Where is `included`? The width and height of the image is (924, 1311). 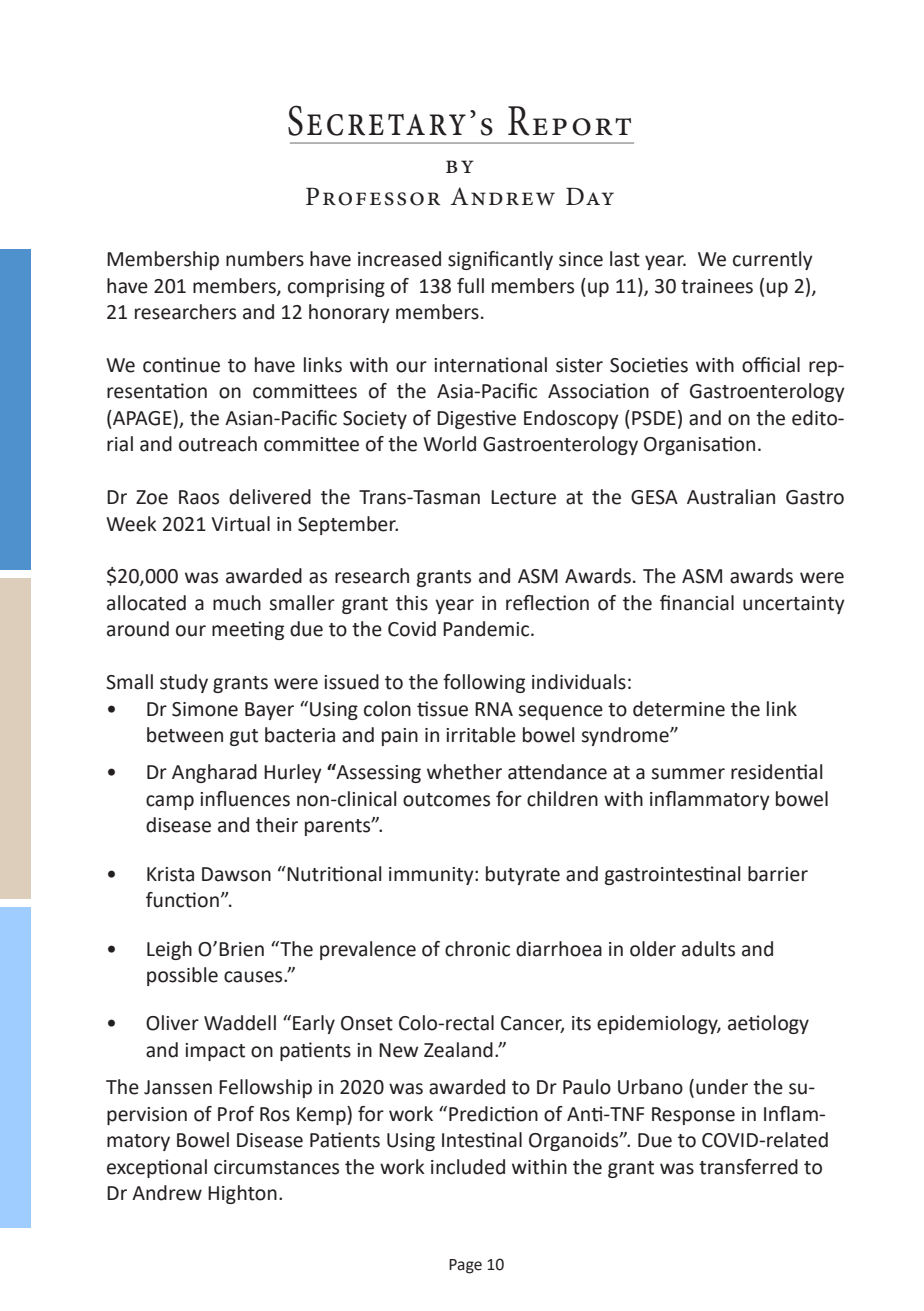
included is located at coordinates (468, 1167).
